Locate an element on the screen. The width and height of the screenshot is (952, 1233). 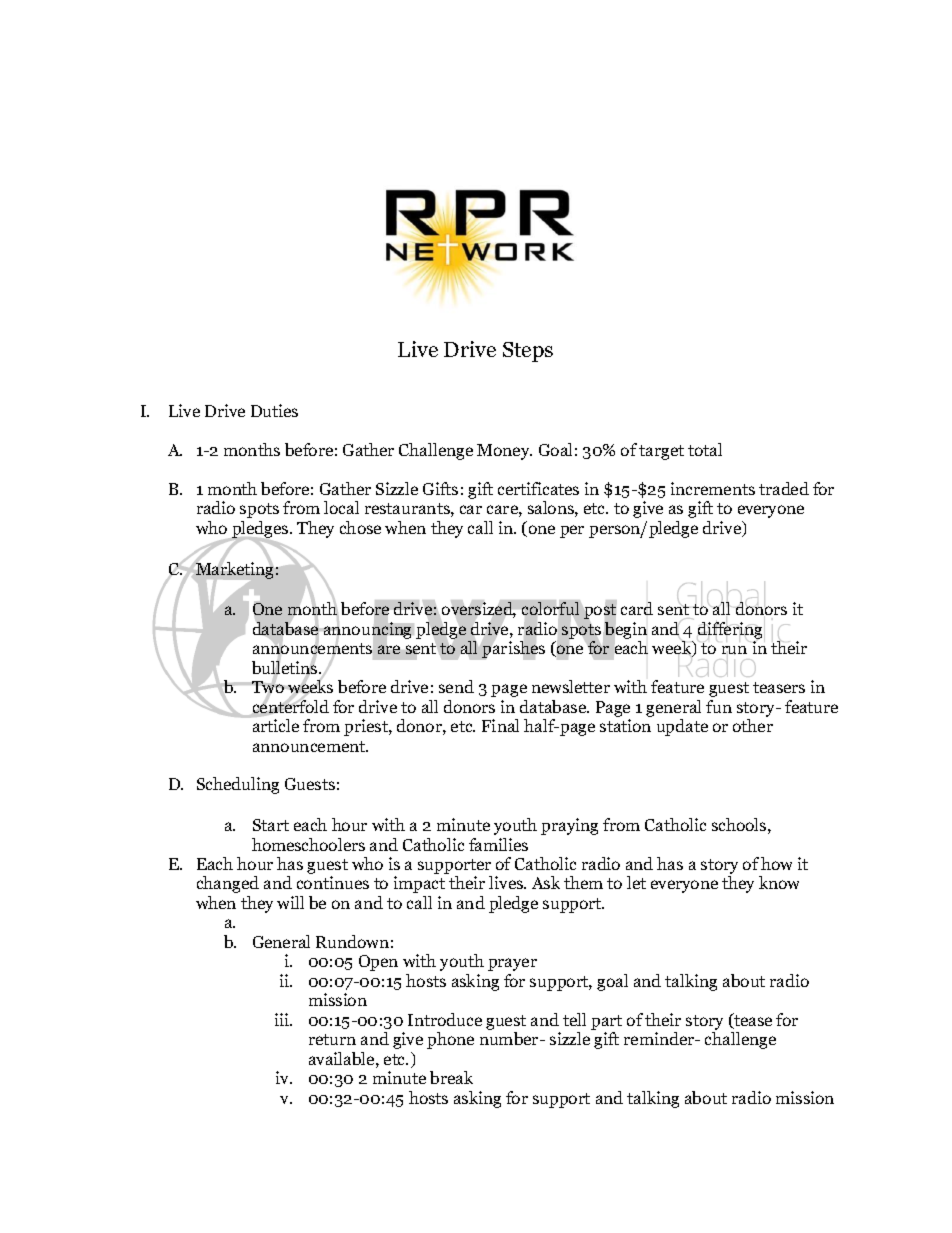
will is located at coordinates (290, 902).
